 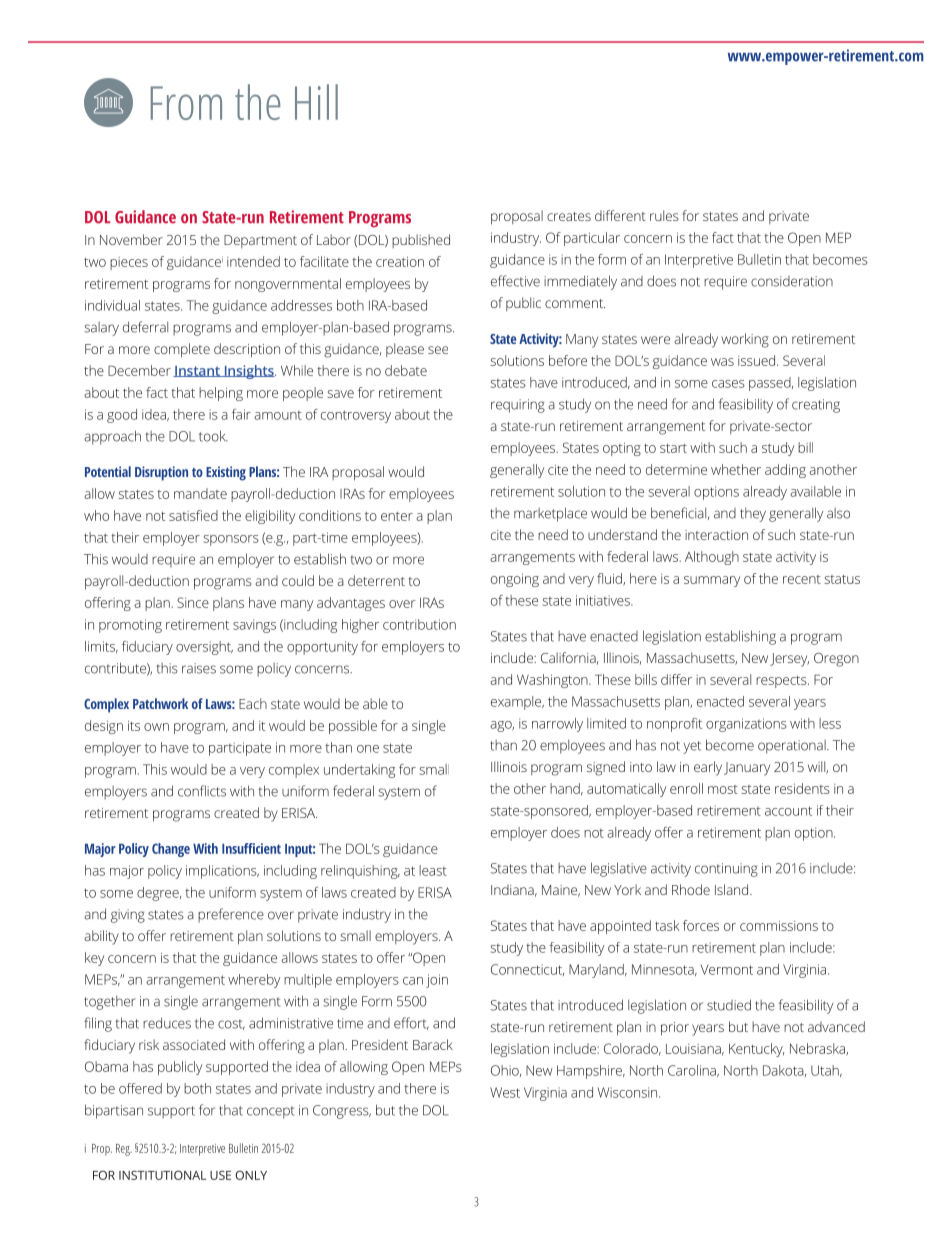 What do you see at coordinates (693, 1071) in the screenshot?
I see `Carolina` at bounding box center [693, 1071].
